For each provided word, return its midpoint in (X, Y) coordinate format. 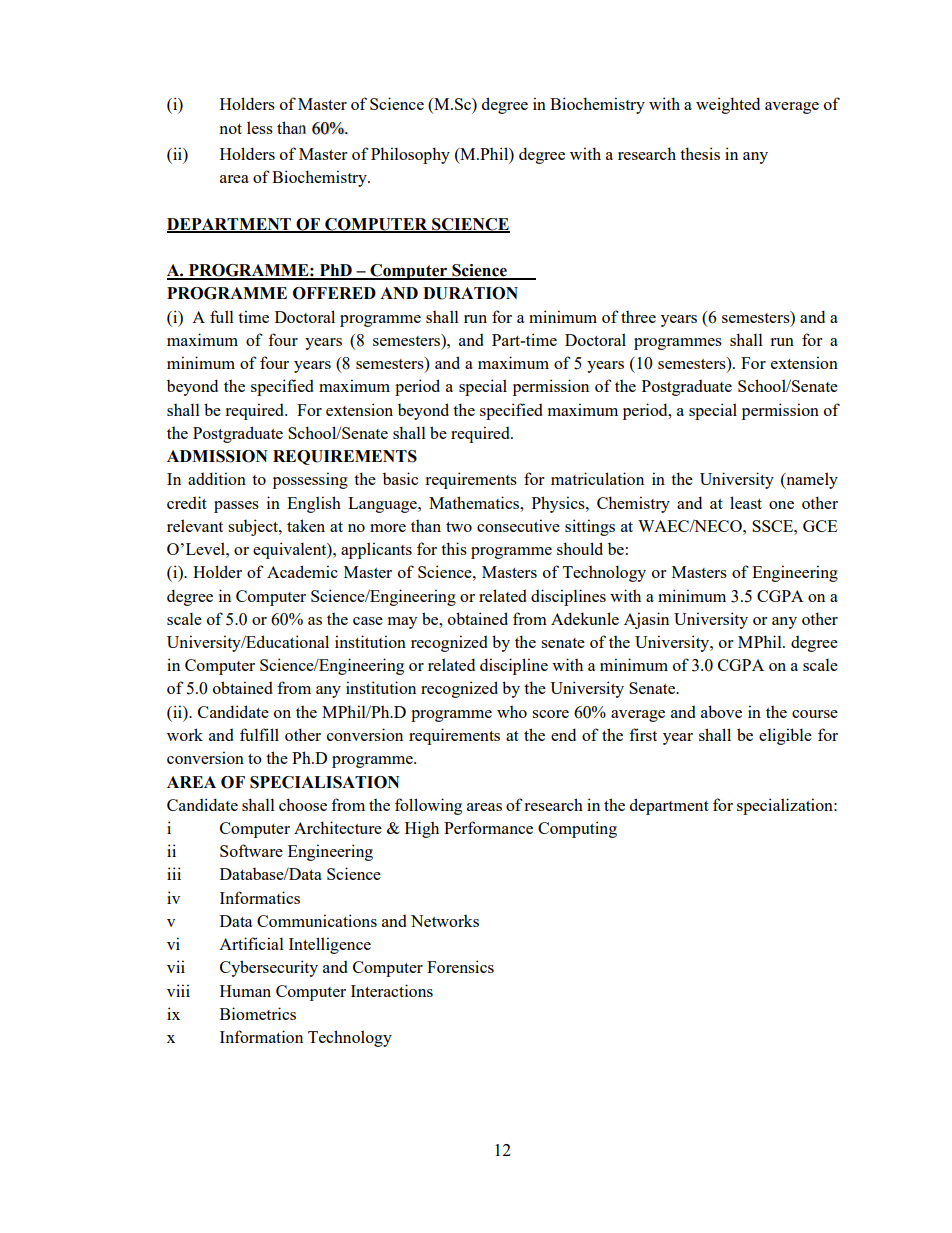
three (638, 316)
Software (251, 850)
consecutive (518, 525)
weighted (728, 105)
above (721, 711)
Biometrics (258, 1013)
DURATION (470, 293)
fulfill (259, 734)
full (222, 316)
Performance (488, 827)
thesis (700, 153)
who (512, 711)
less (260, 127)
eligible (785, 736)
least (746, 502)
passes (236, 507)
